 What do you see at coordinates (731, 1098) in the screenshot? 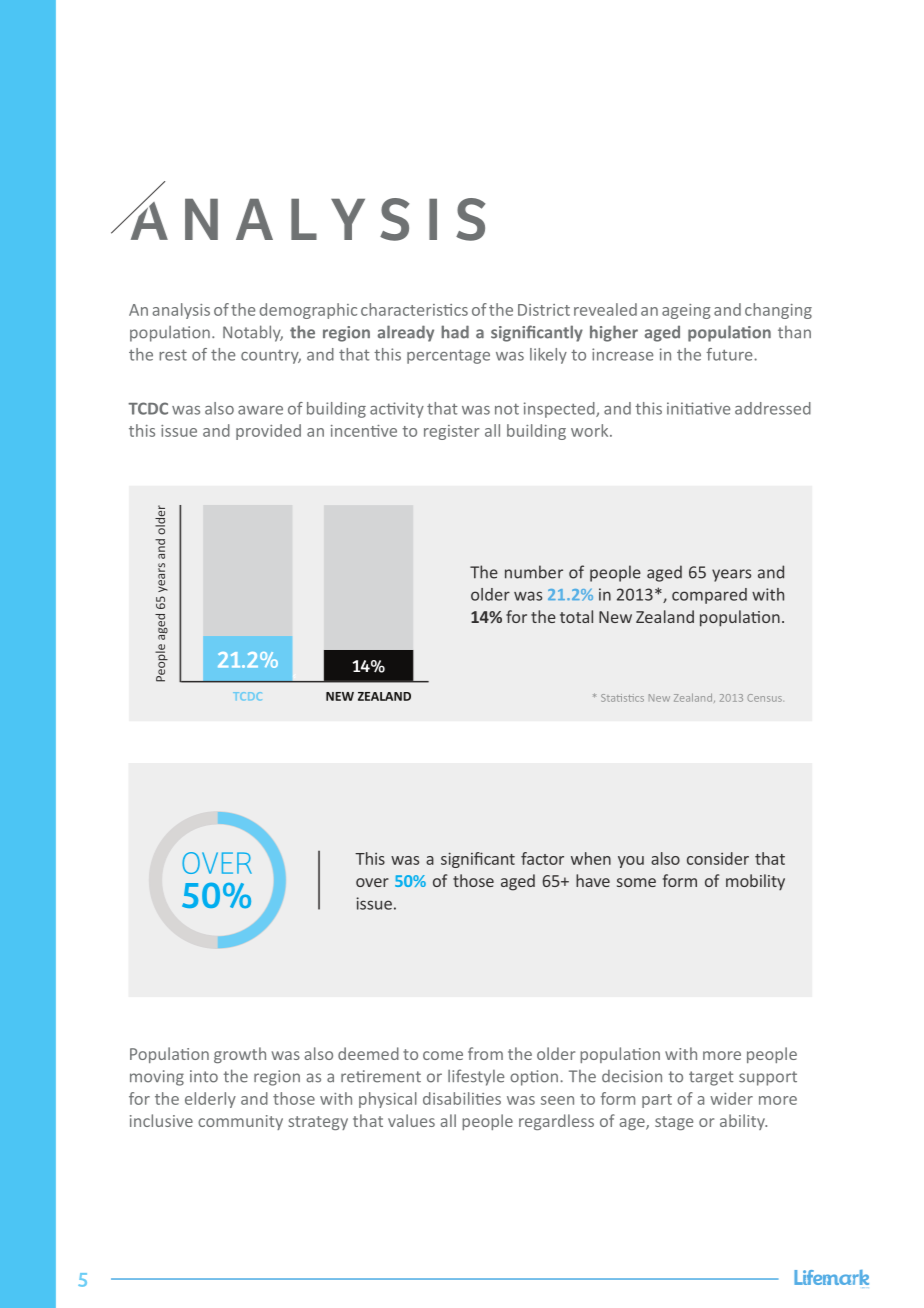
I see `wider` at bounding box center [731, 1098].
